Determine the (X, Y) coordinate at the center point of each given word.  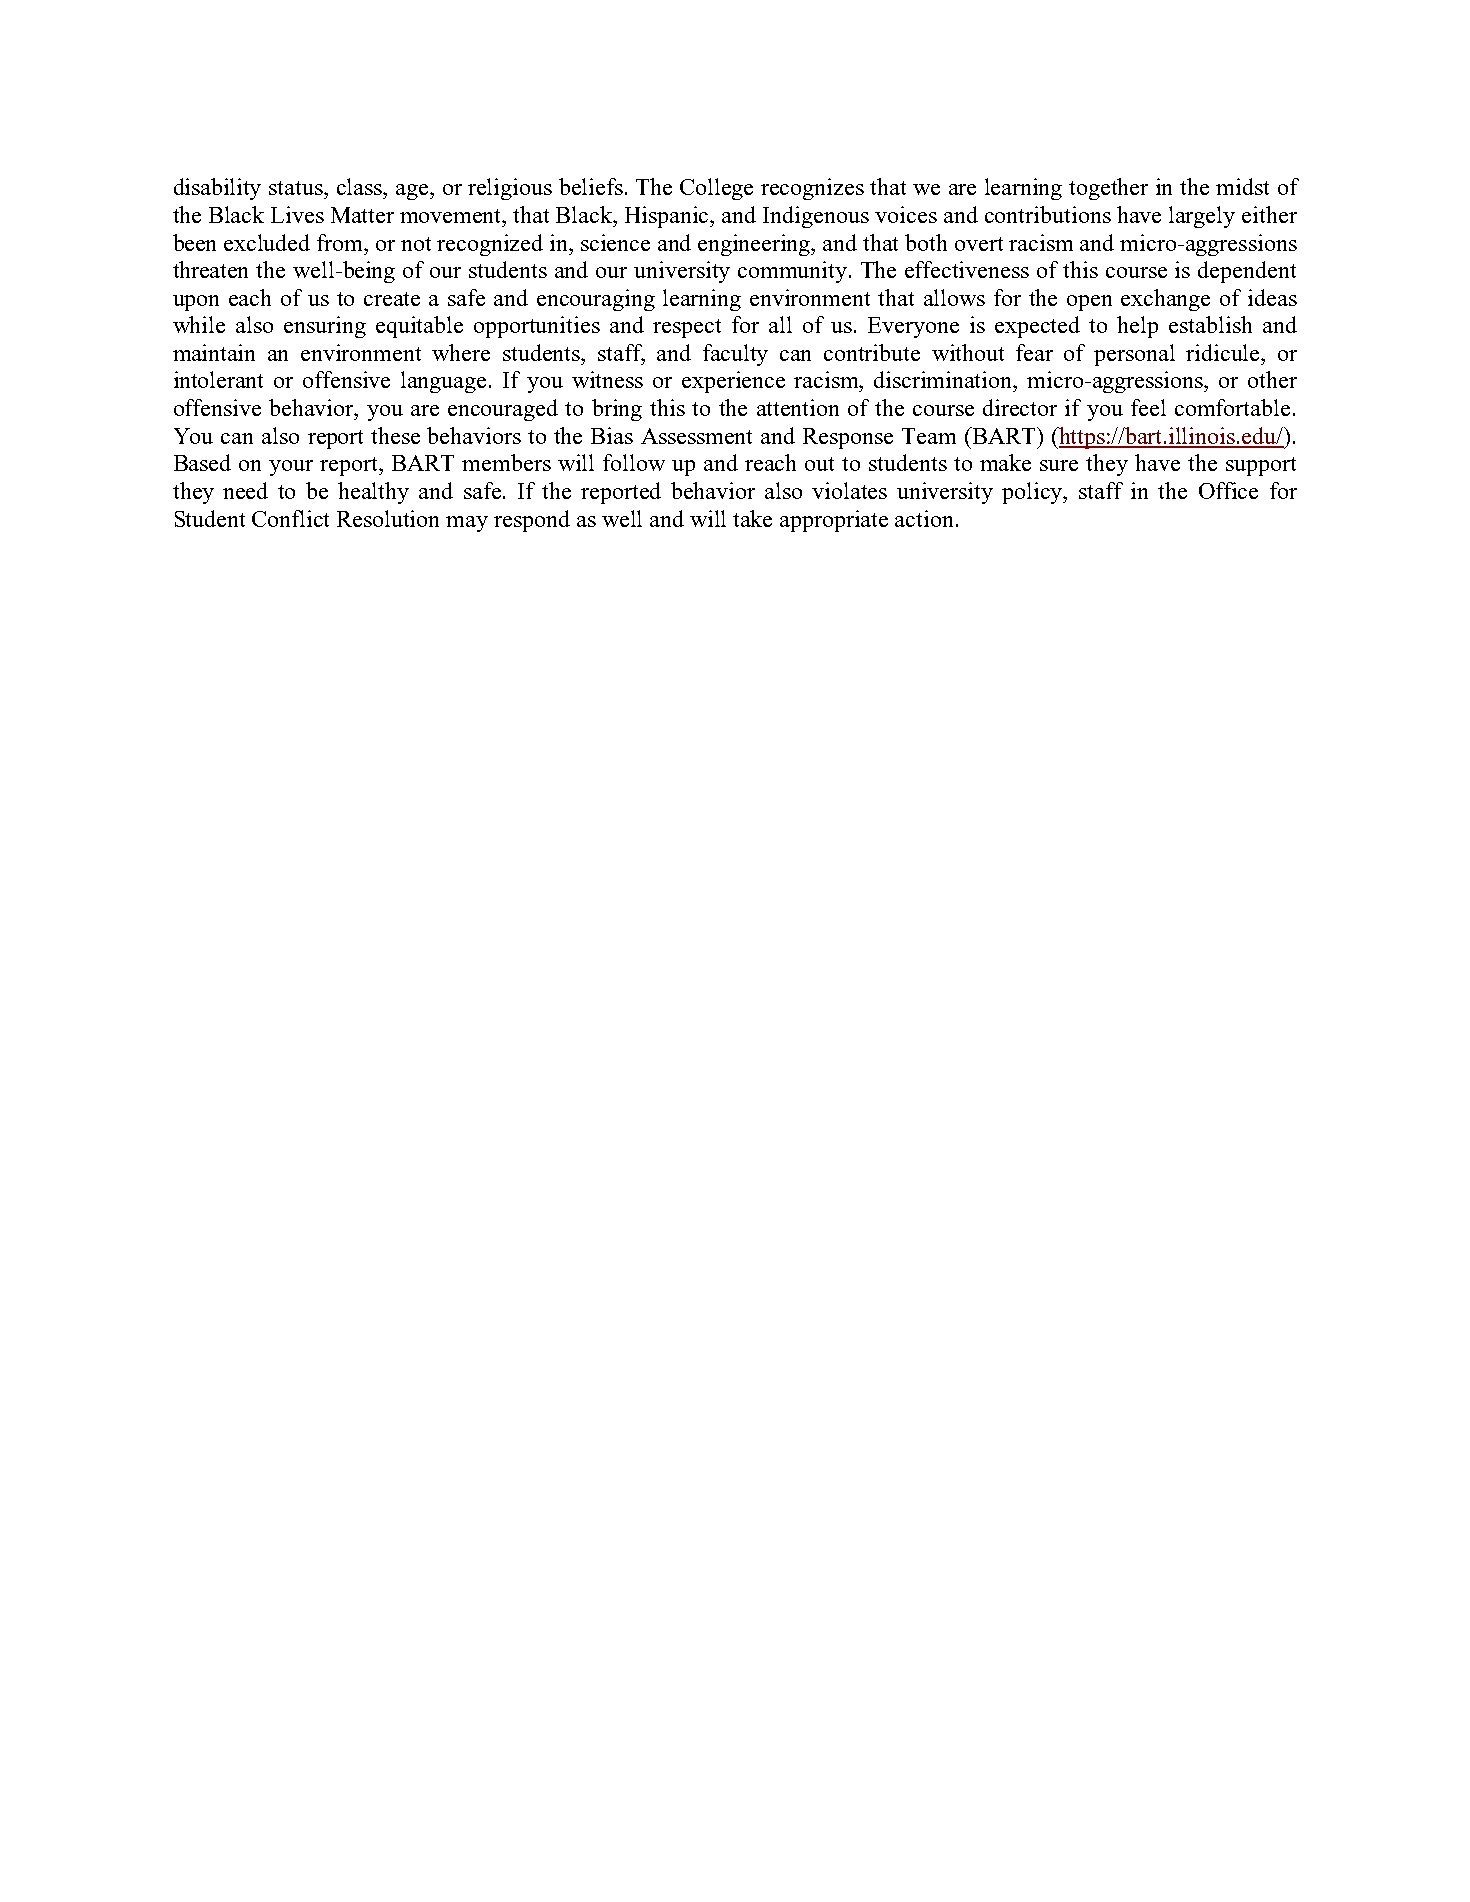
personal (1134, 355)
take (752, 518)
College (716, 189)
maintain (214, 352)
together (1108, 189)
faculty (735, 355)
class (361, 186)
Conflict (290, 518)
